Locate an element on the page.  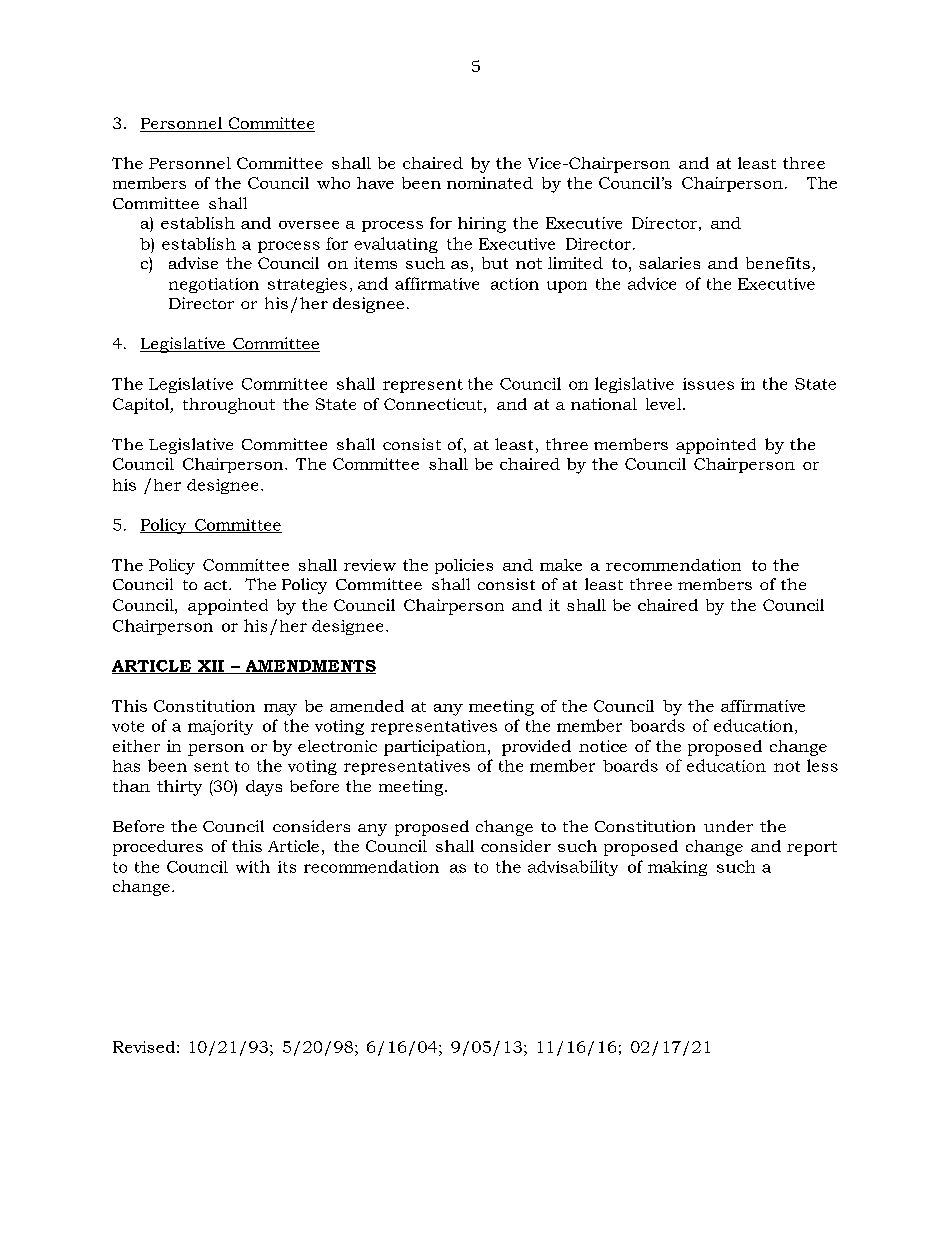
procedures is located at coordinates (158, 848).
